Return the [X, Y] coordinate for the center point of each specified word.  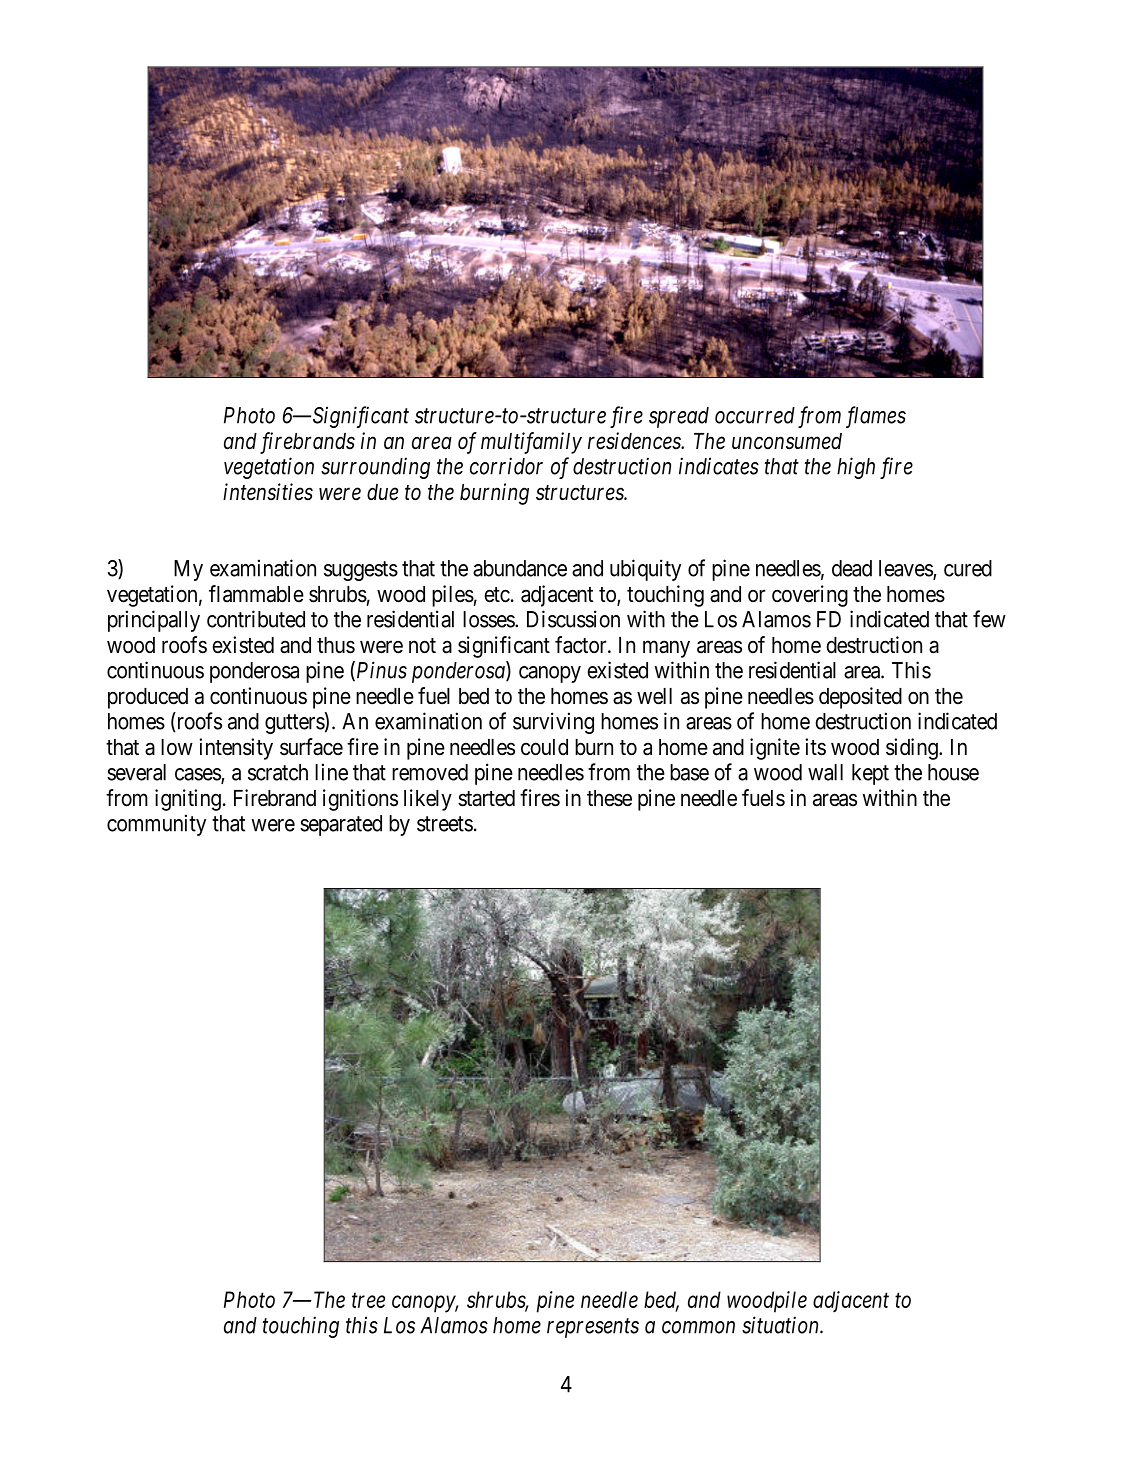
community [156, 825]
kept [870, 774]
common [698, 1327]
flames [876, 417]
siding [913, 749]
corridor [506, 466]
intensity [236, 749]
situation [781, 1325]
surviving [553, 723]
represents [593, 1328]
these [609, 798]
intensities [268, 492]
